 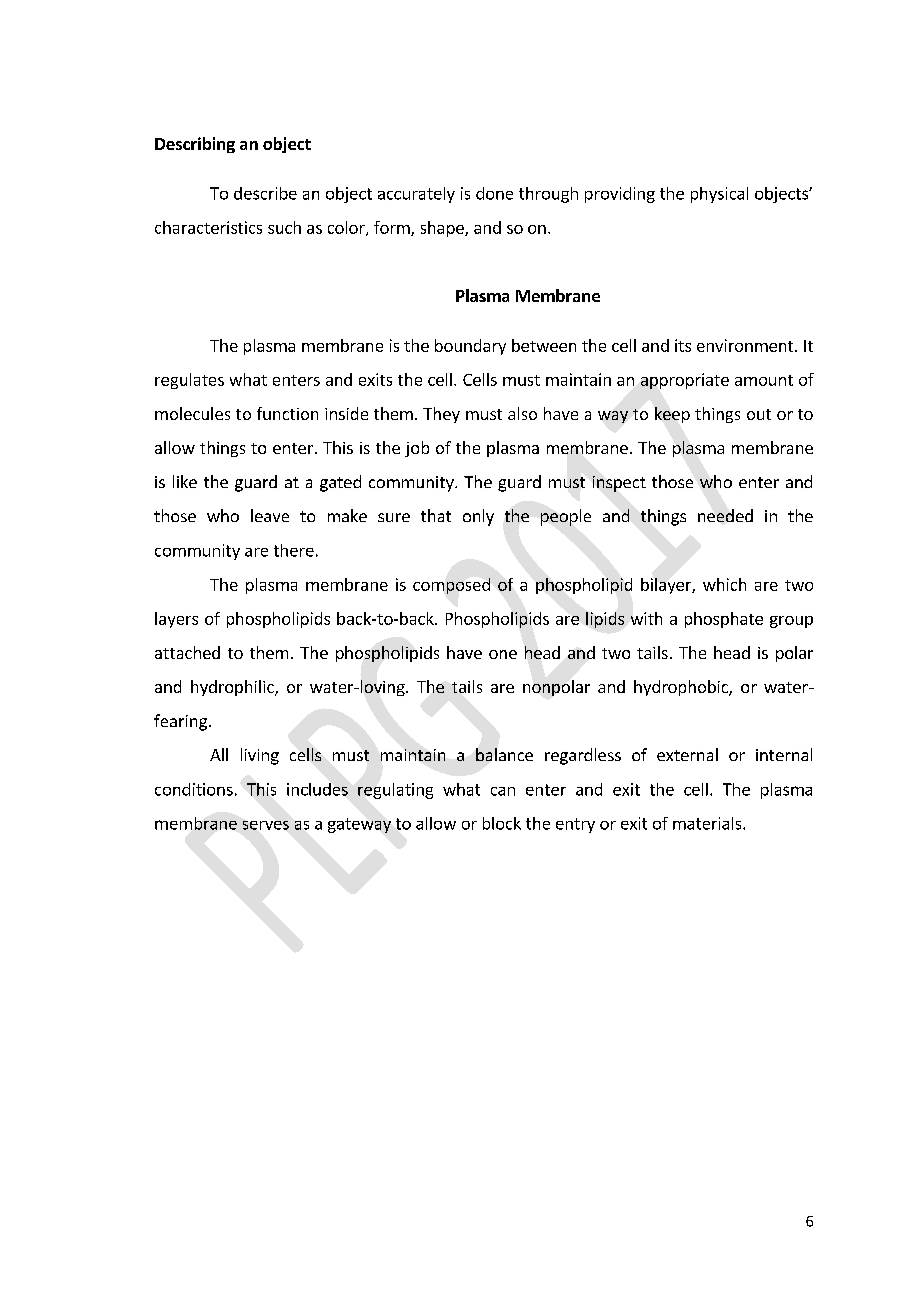 What do you see at coordinates (265, 193) in the document?
I see `describe` at bounding box center [265, 193].
